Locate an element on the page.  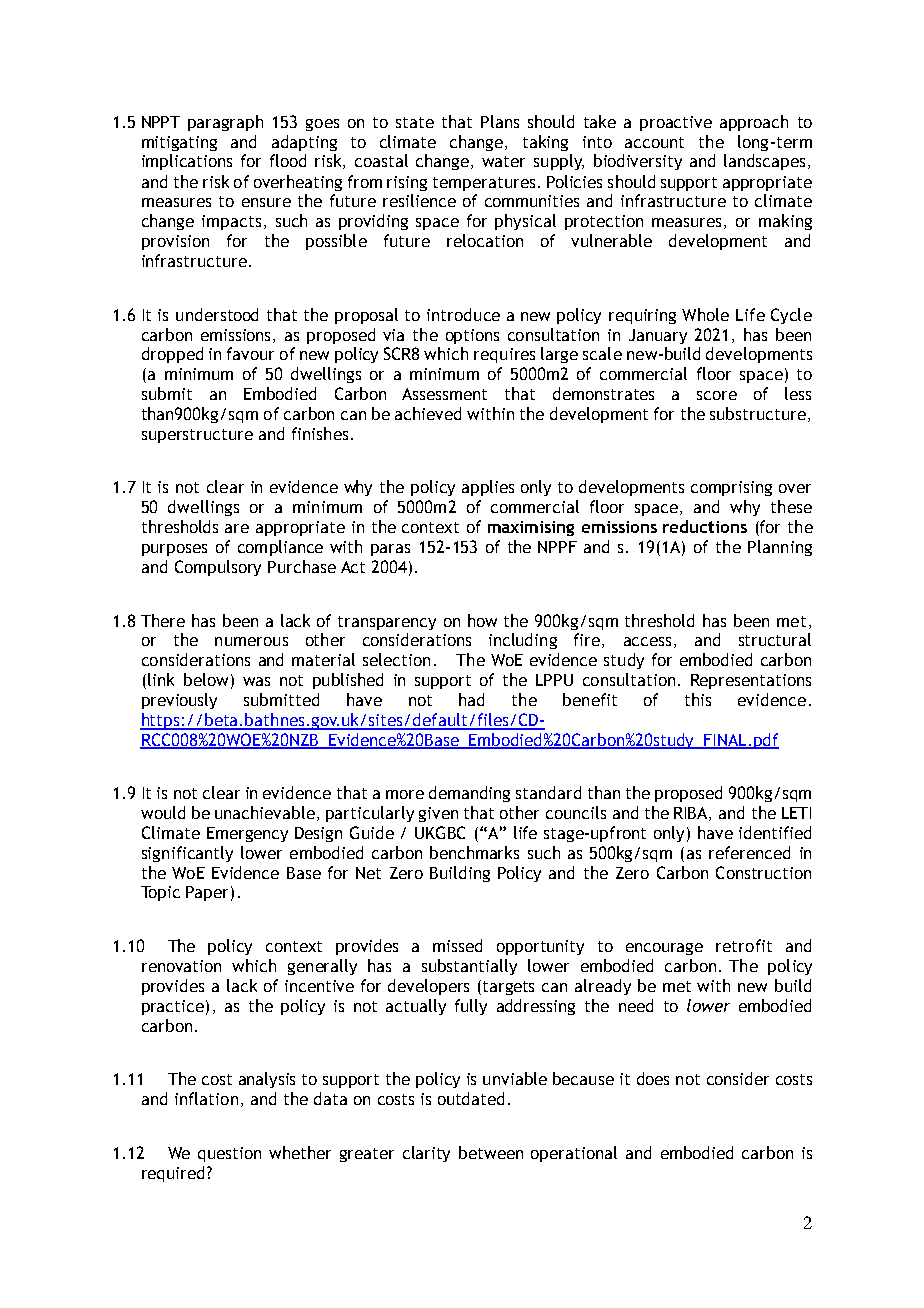
superstructure is located at coordinates (197, 436).
